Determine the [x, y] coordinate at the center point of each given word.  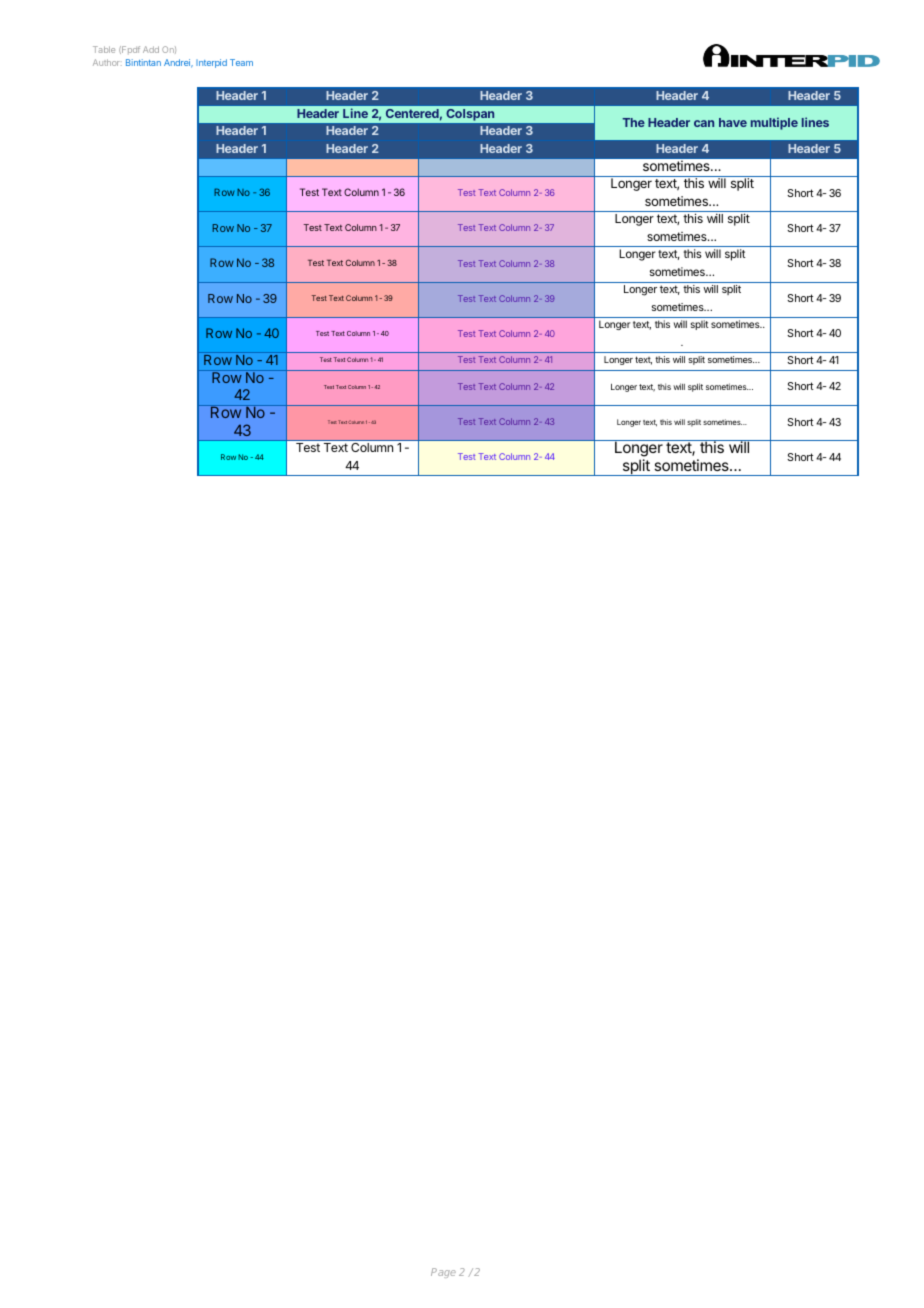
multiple [774, 123]
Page [443, 1273]
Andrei [178, 63]
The [633, 122]
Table [104, 49]
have [733, 122]
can [704, 123]
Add [151, 49]
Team [241, 62]
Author [107, 62]
